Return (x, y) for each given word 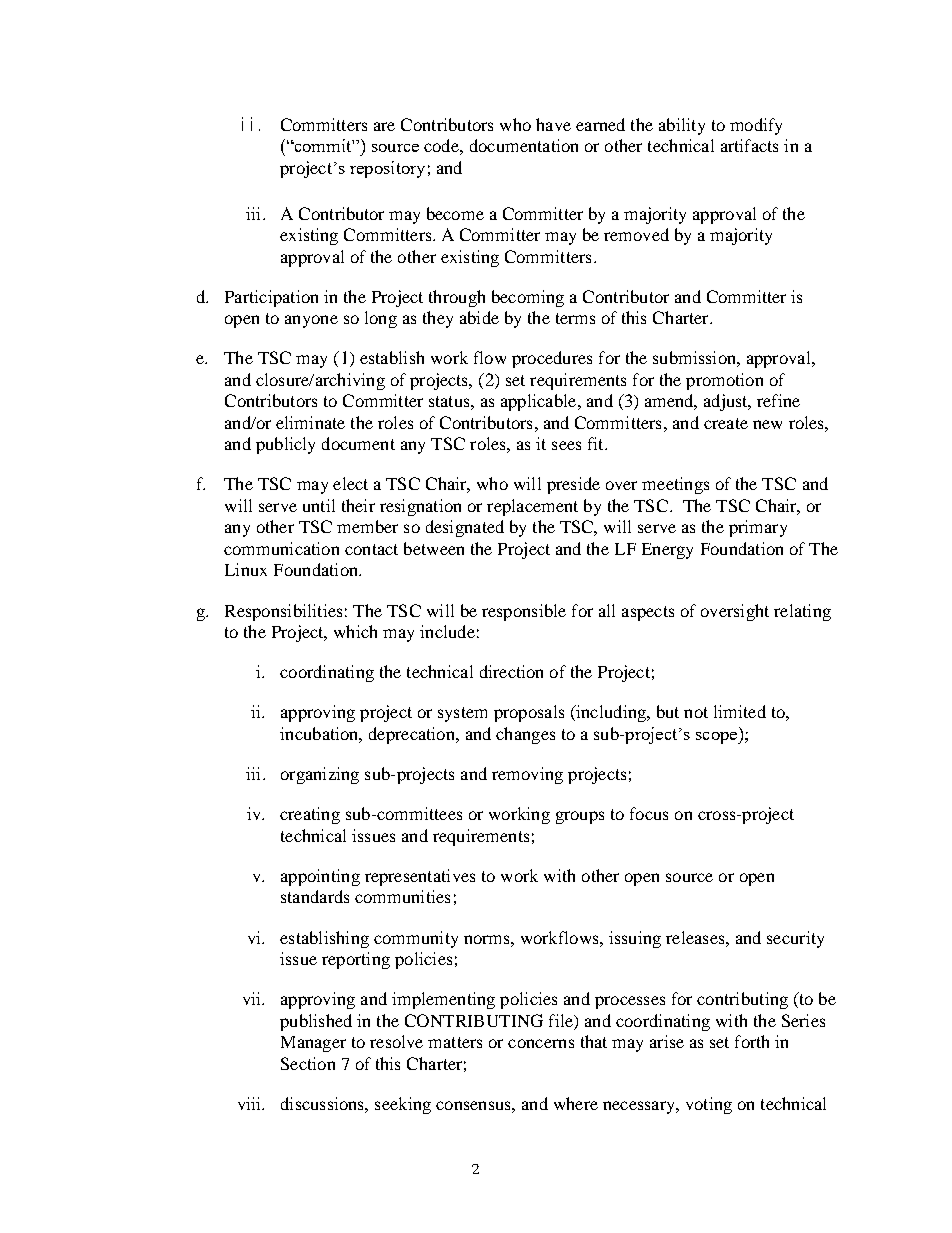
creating (310, 815)
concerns (541, 1043)
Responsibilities (283, 612)
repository (387, 169)
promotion (724, 381)
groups (580, 817)
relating (802, 612)
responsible (524, 612)
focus (649, 813)
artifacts (749, 145)
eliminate (310, 422)
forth (752, 1041)
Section (308, 1063)
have (553, 124)
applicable (540, 402)
